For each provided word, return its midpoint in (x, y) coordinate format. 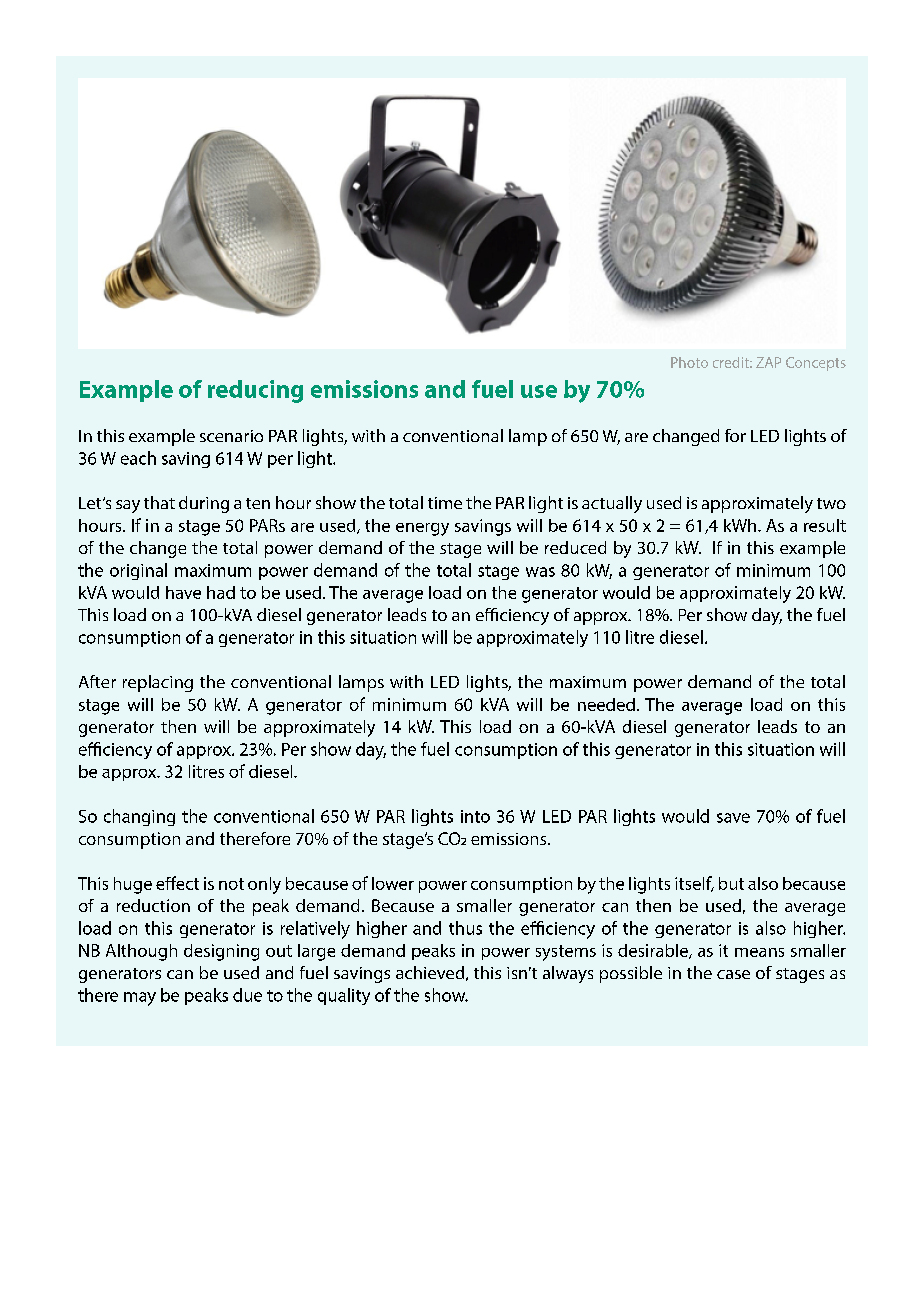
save (733, 818)
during (204, 504)
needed (606, 704)
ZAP (768, 362)
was (540, 572)
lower (393, 883)
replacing (158, 683)
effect (177, 883)
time (445, 503)
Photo (689, 362)
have (183, 592)
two (831, 503)
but (731, 883)
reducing (255, 391)
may (140, 999)
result (825, 525)
